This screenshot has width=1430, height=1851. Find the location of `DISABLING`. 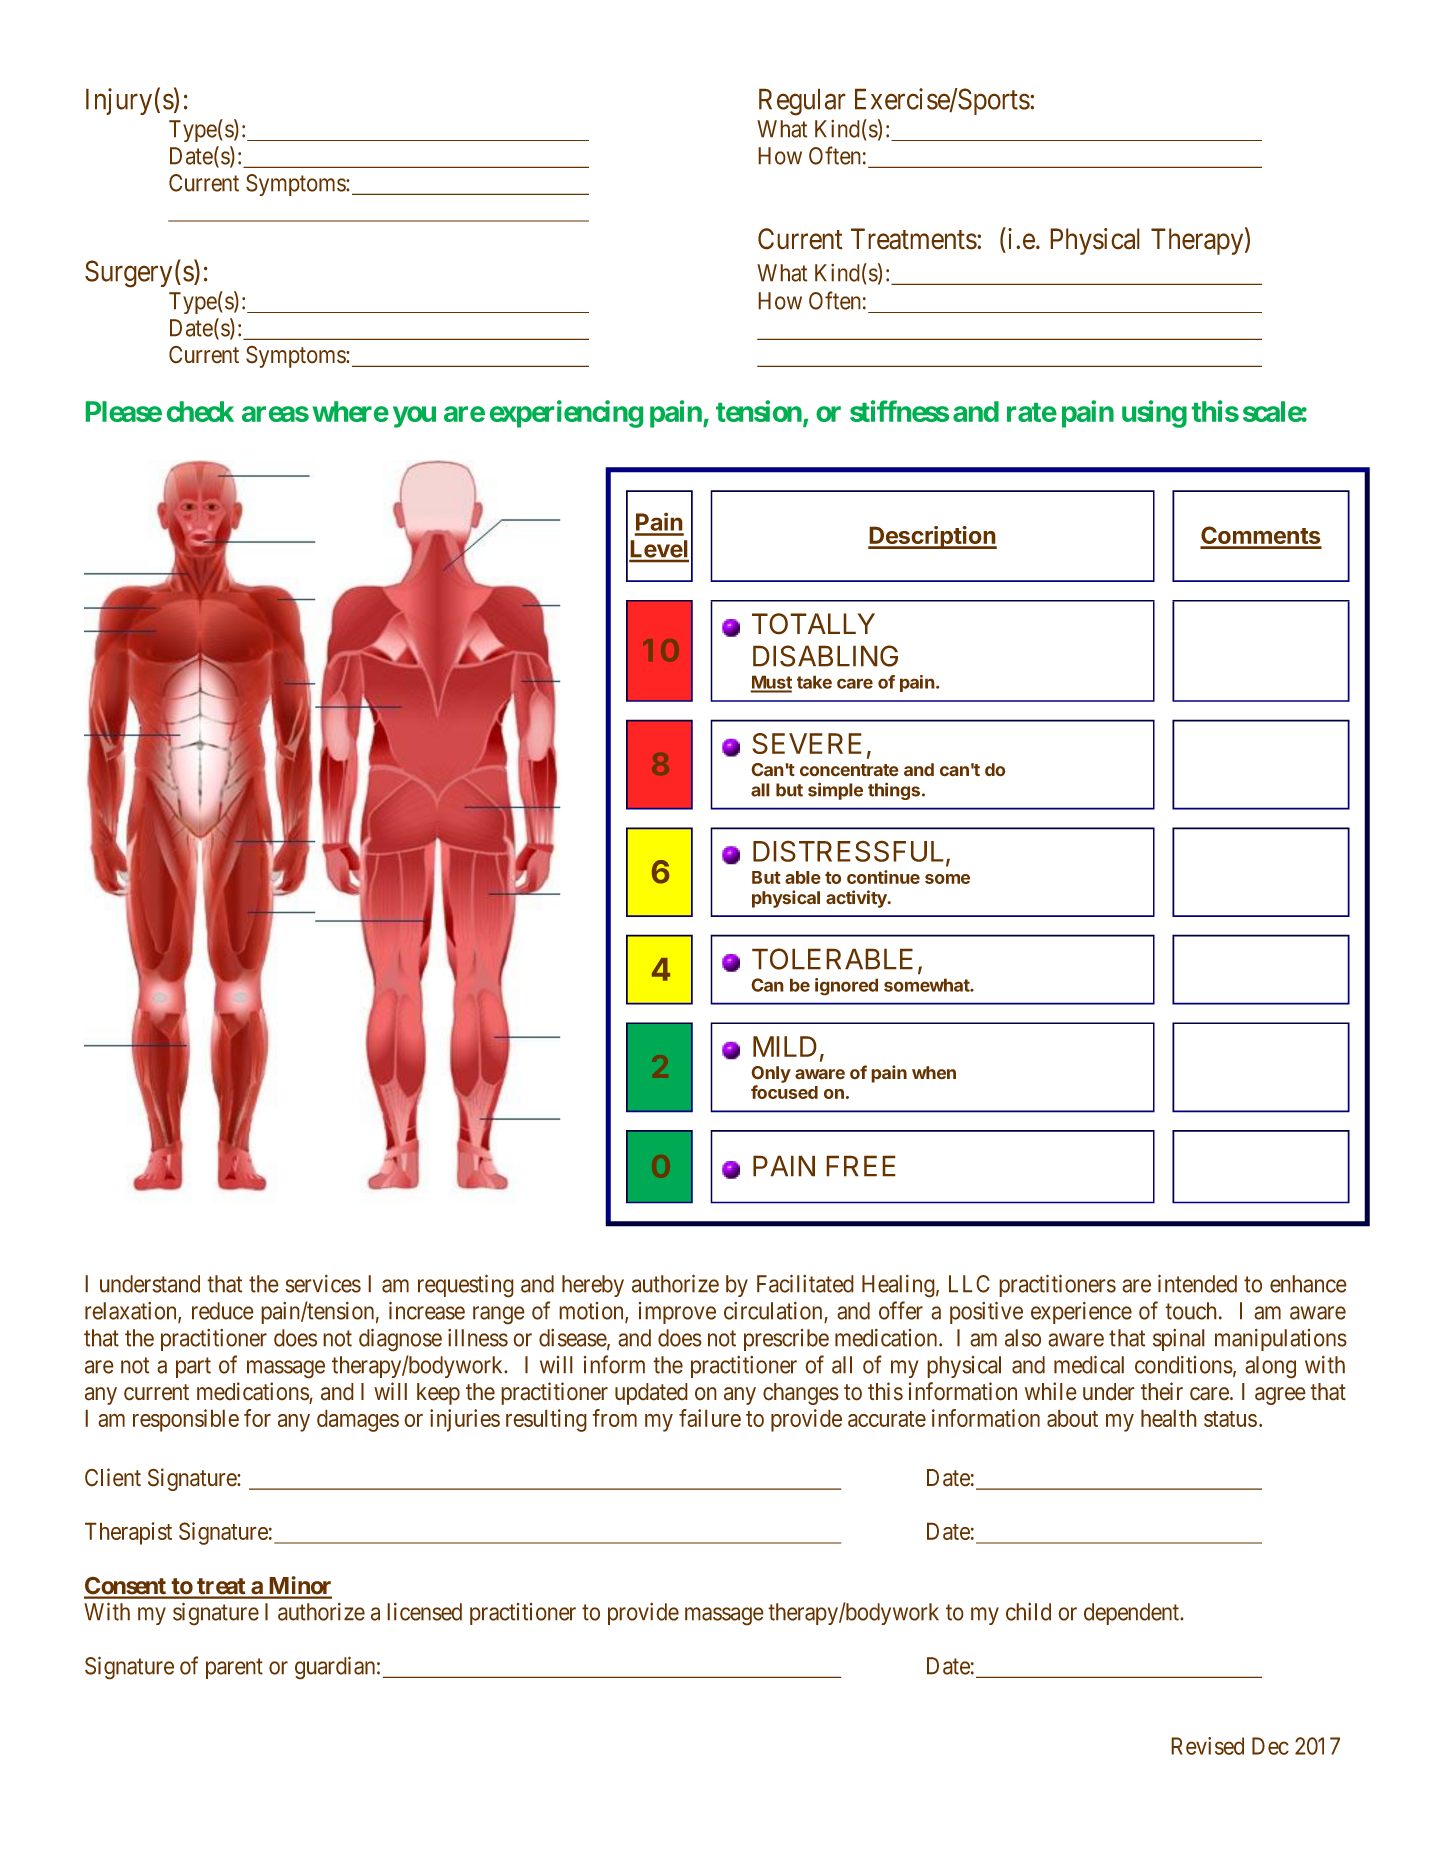

DISABLING is located at coordinates (825, 656).
